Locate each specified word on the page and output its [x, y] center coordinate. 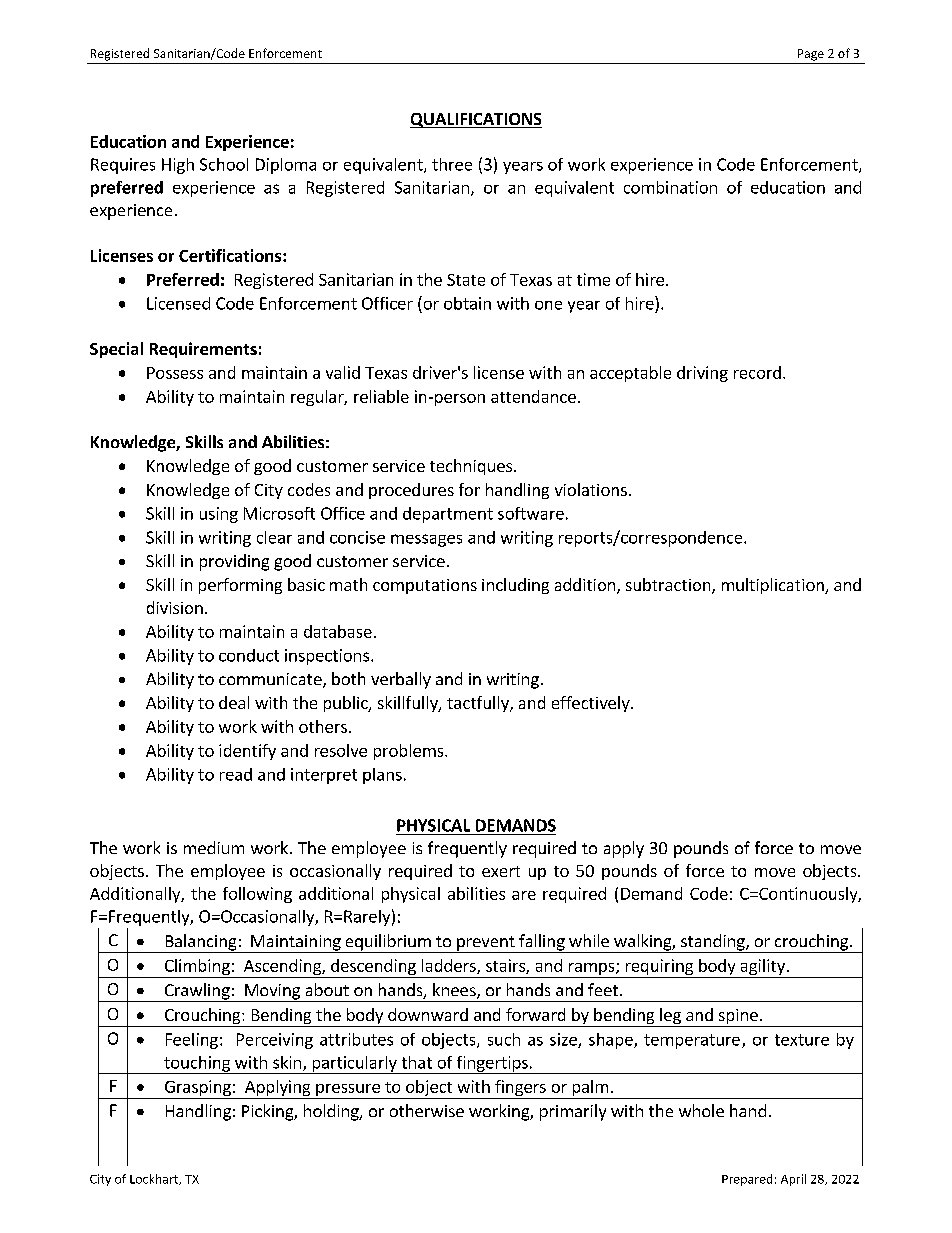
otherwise [427, 1110]
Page [811, 55]
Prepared [747, 1180]
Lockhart [155, 1179]
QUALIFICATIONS [476, 120]
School [224, 164]
